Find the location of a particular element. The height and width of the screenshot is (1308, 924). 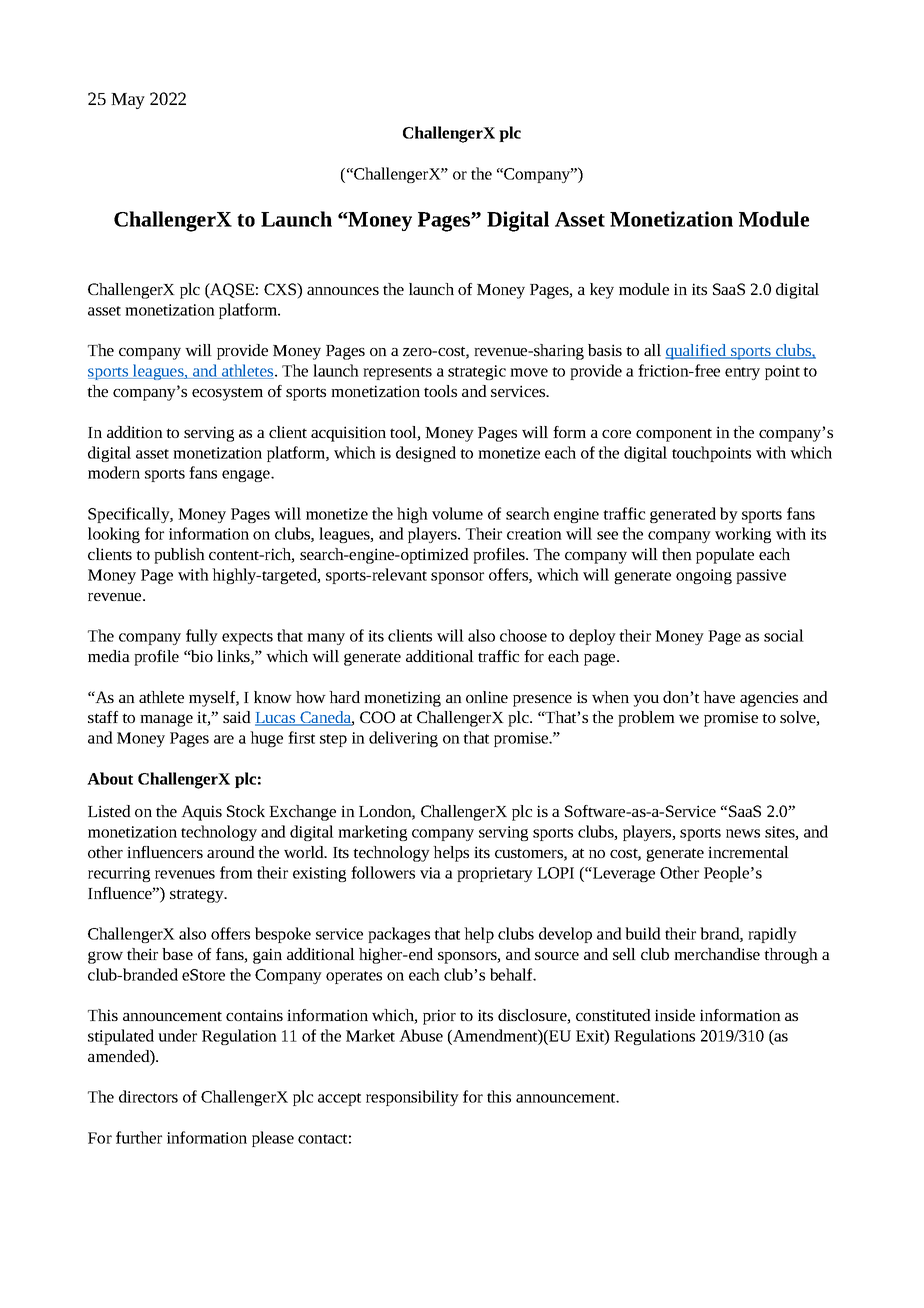

qualified is located at coordinates (697, 352).
